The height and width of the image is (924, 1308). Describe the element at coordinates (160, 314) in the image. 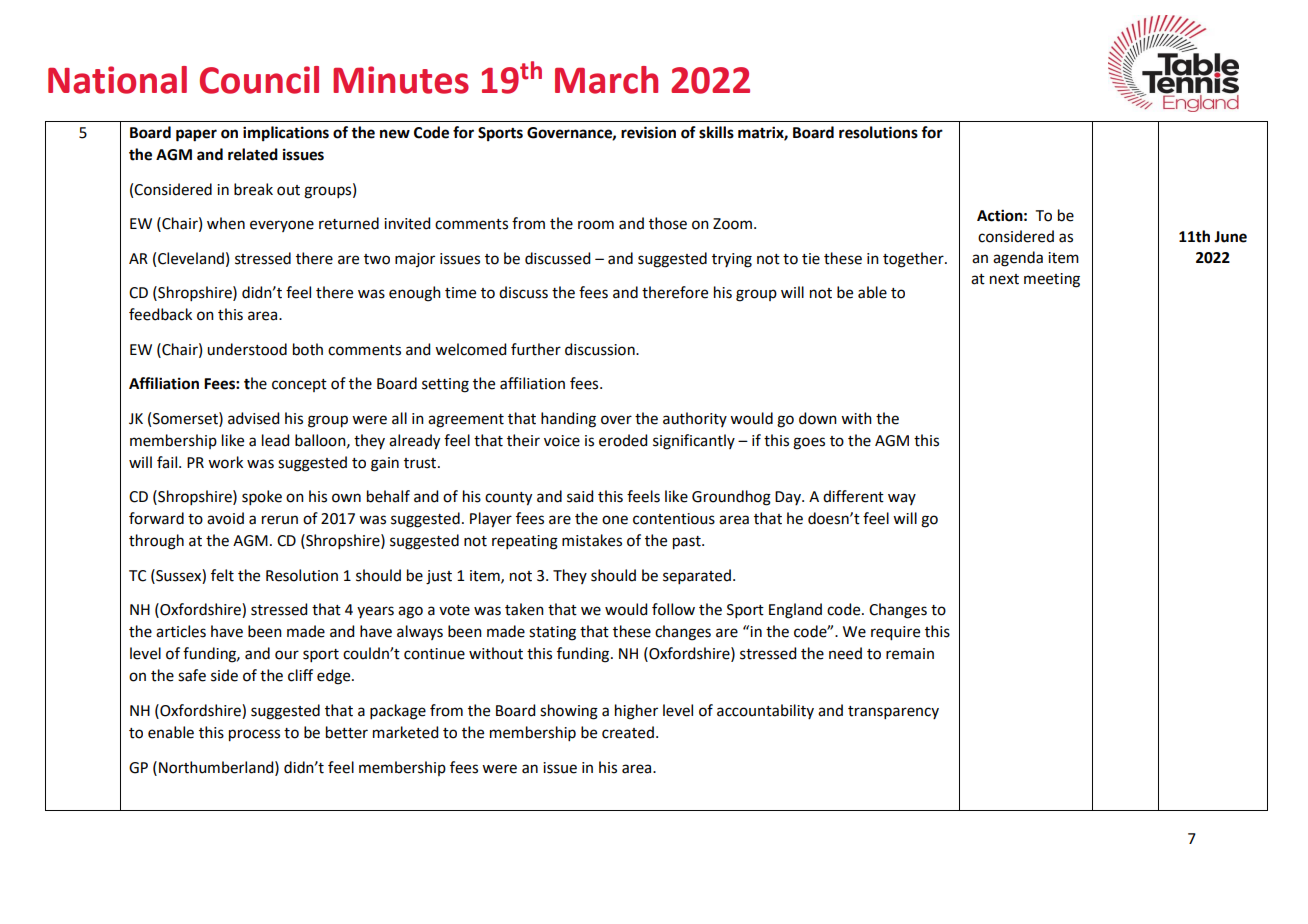

I see `feedback` at that location.
